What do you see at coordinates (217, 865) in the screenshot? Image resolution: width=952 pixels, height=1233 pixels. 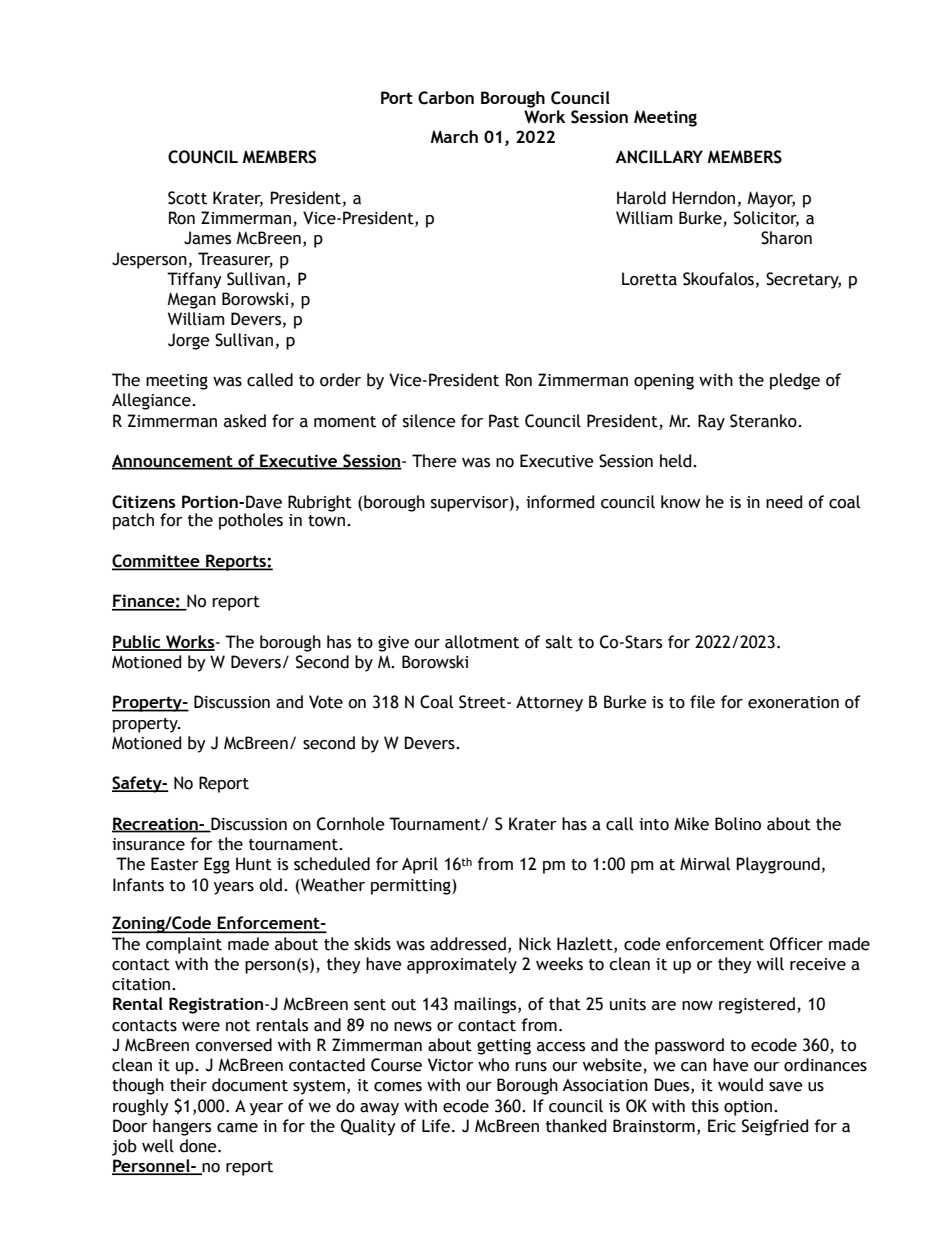 I see `Egg` at bounding box center [217, 865].
